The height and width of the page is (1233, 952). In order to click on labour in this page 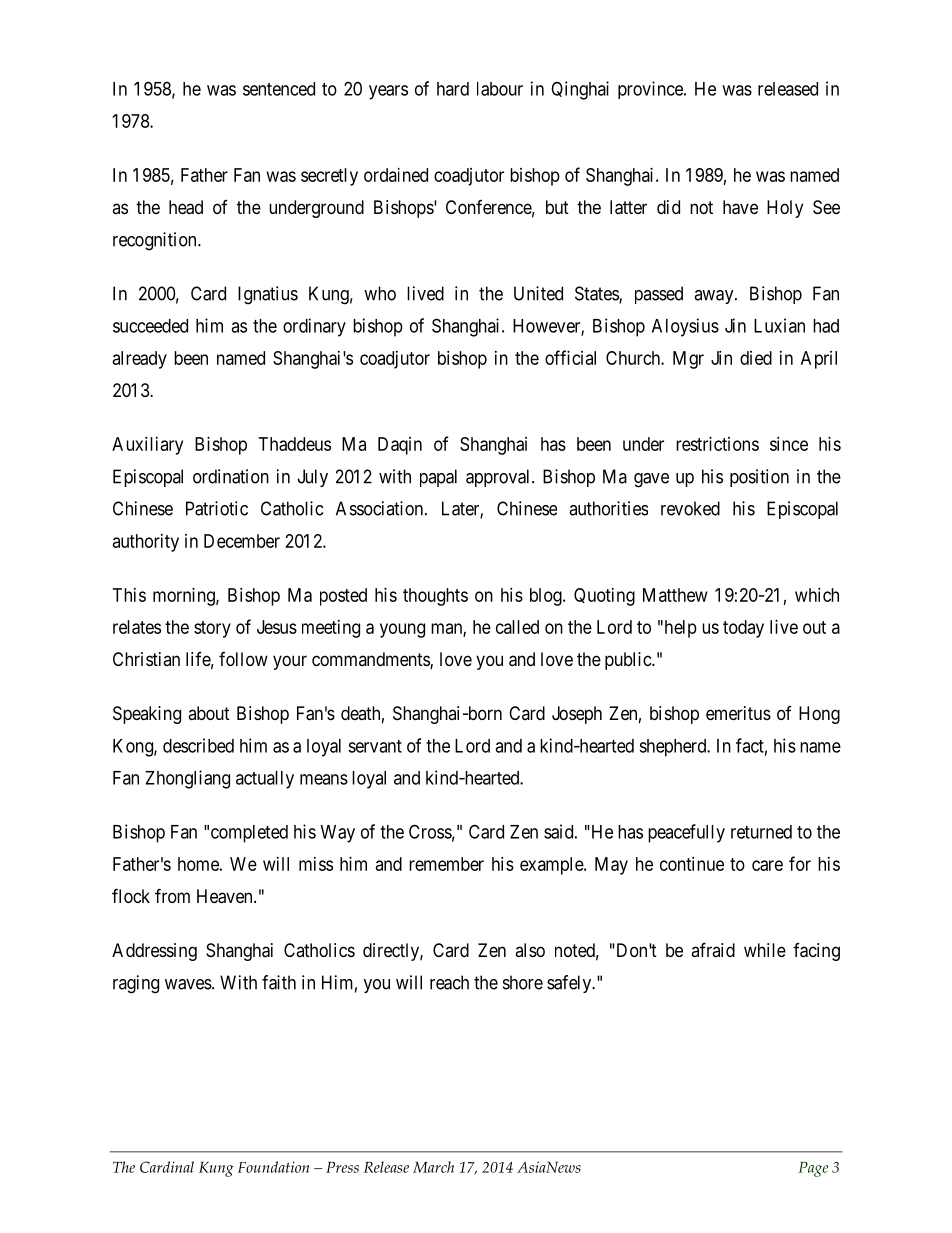, I will do `click(500, 89)`.
